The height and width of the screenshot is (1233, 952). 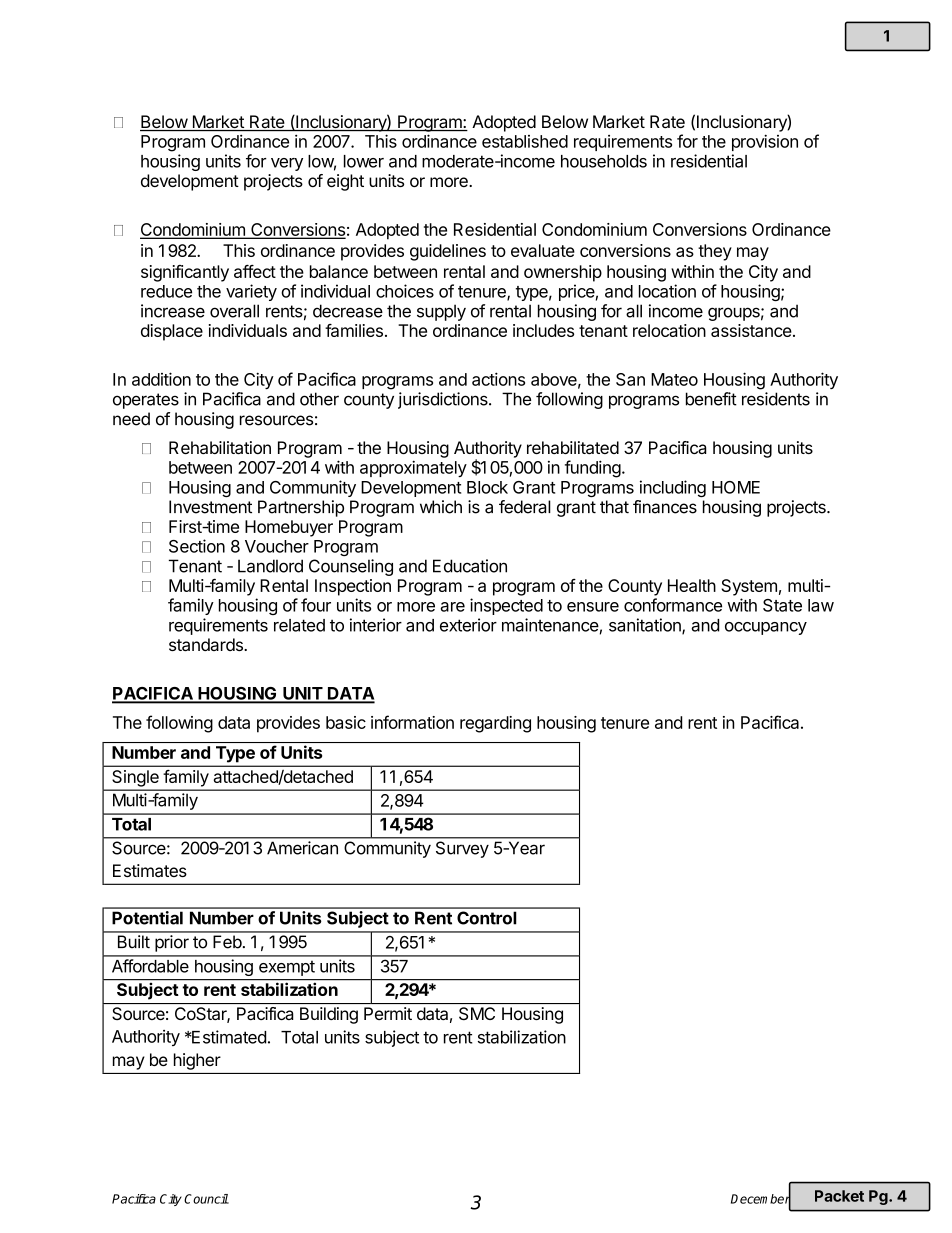 I want to click on established, so click(x=525, y=141).
